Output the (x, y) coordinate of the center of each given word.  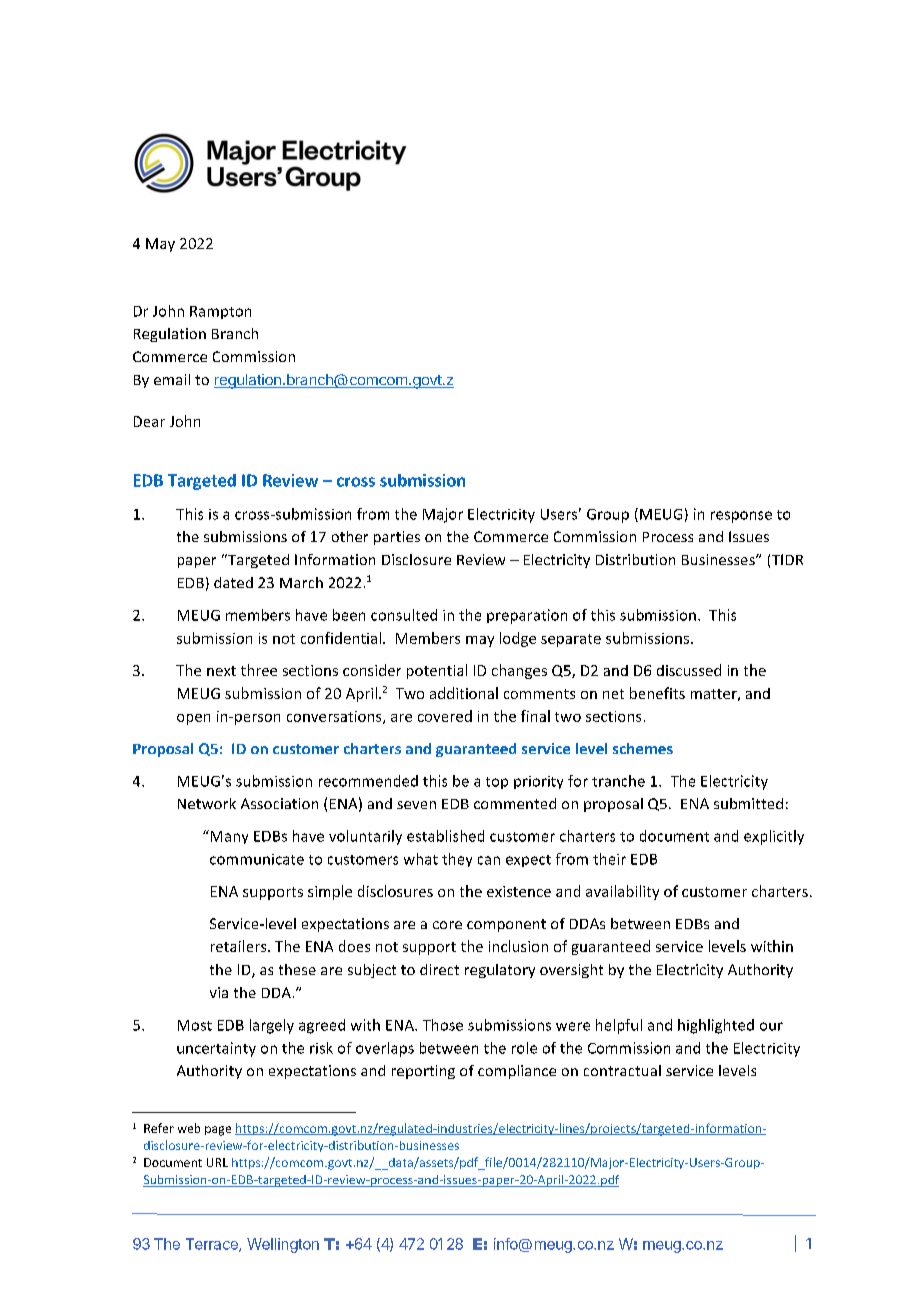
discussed (689, 670)
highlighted (716, 1026)
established (445, 836)
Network (207, 803)
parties (397, 538)
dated (233, 582)
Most (195, 1025)
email (172, 379)
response (741, 517)
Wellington (283, 1245)
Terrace (213, 1245)
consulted (404, 615)
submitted (748, 803)
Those (443, 1025)
